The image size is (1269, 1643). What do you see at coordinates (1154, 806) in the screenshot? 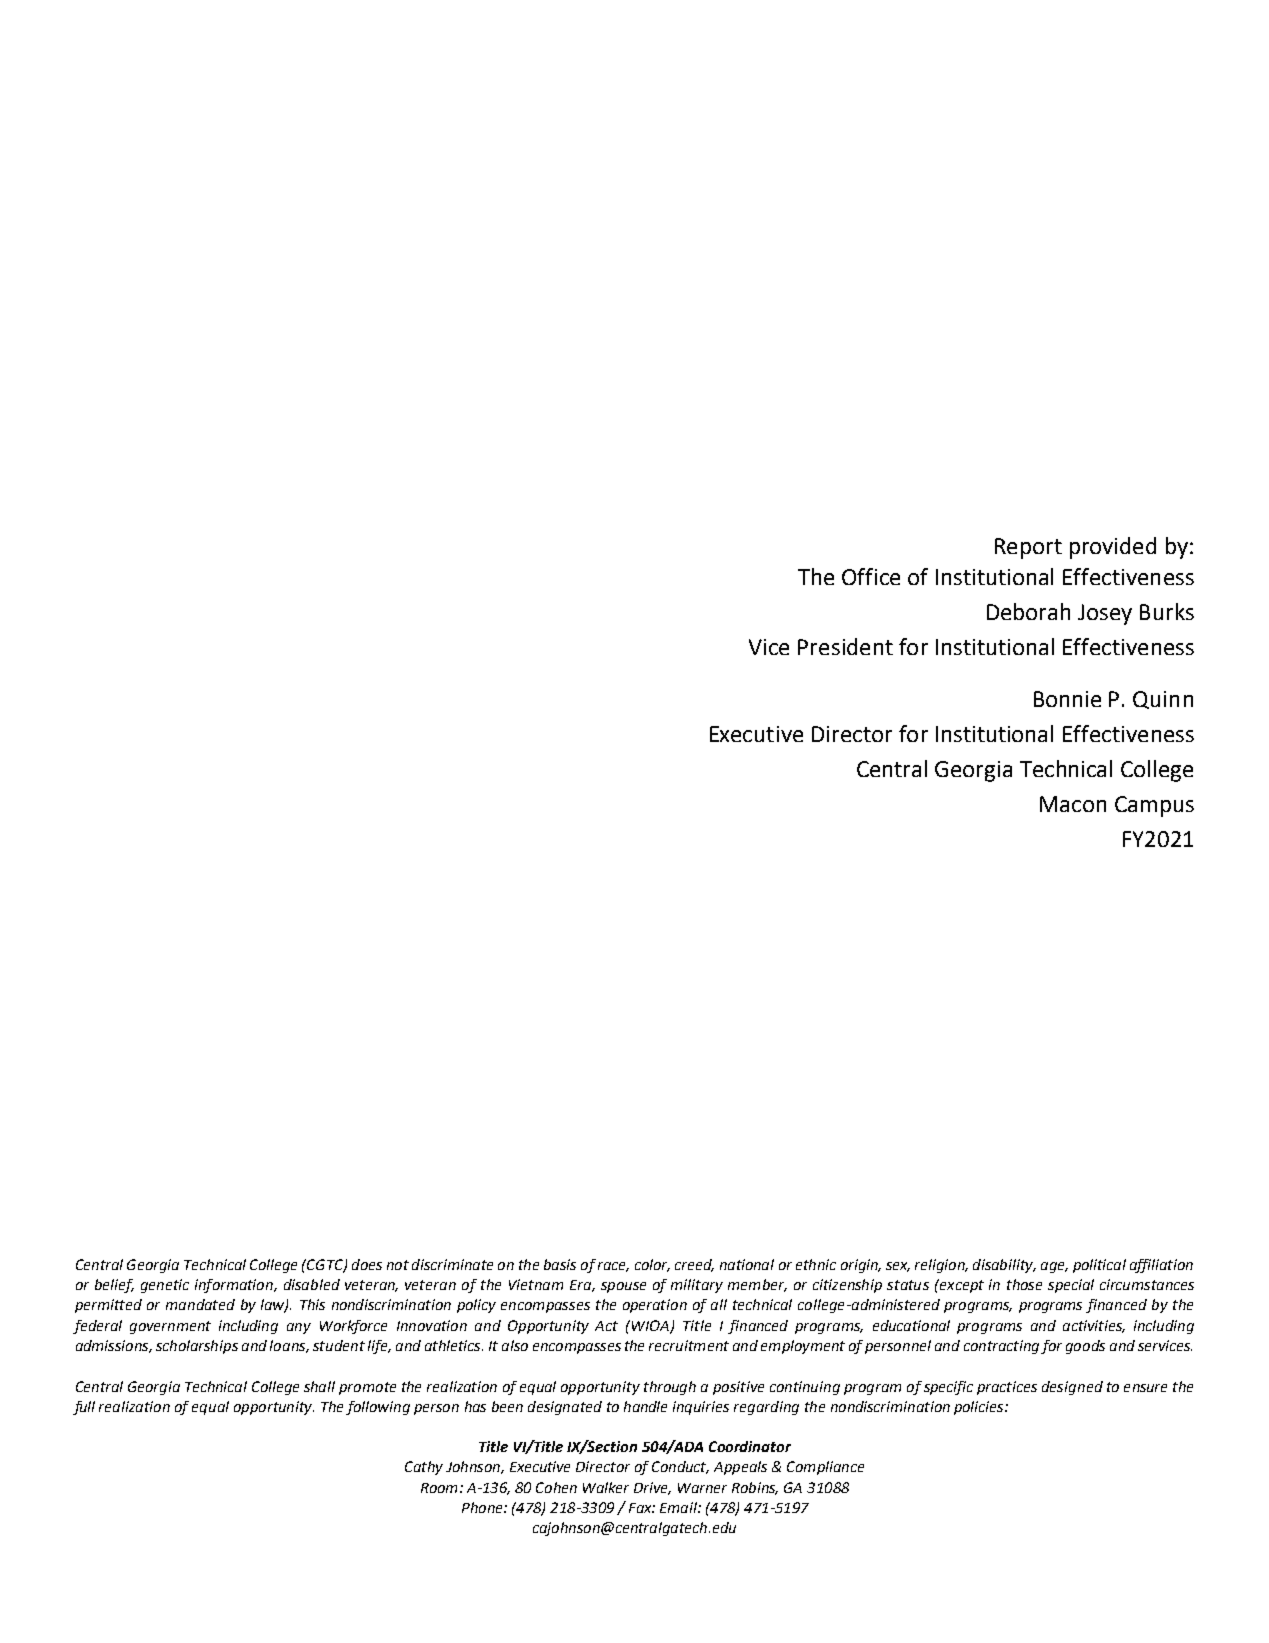
I see `Campus` at bounding box center [1154, 806].
